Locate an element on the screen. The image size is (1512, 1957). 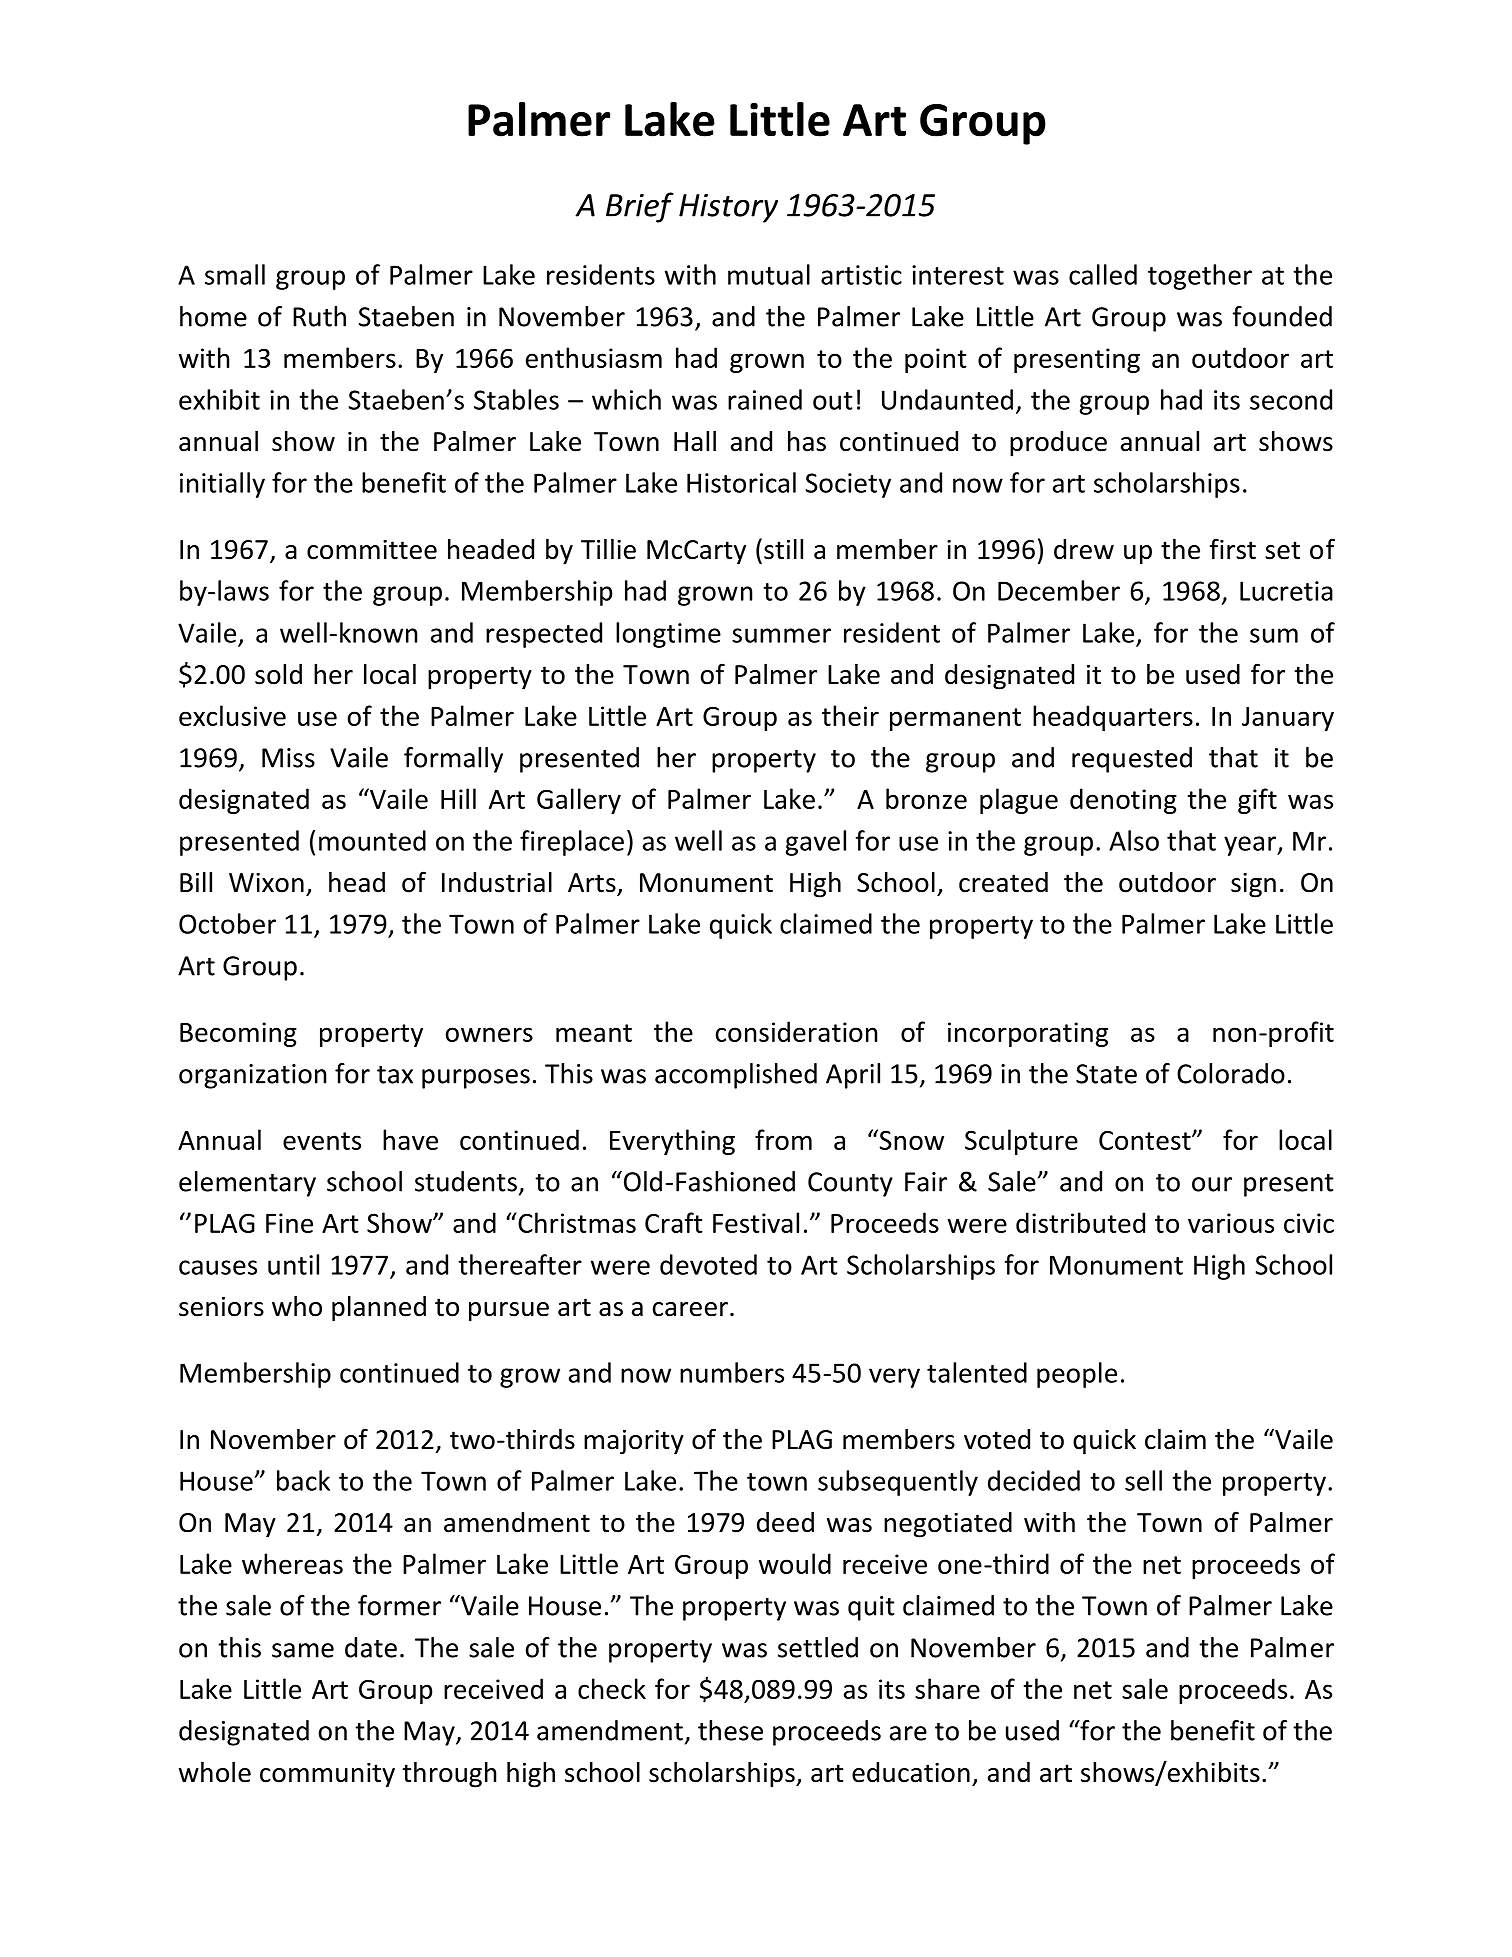
community is located at coordinates (327, 1775).
